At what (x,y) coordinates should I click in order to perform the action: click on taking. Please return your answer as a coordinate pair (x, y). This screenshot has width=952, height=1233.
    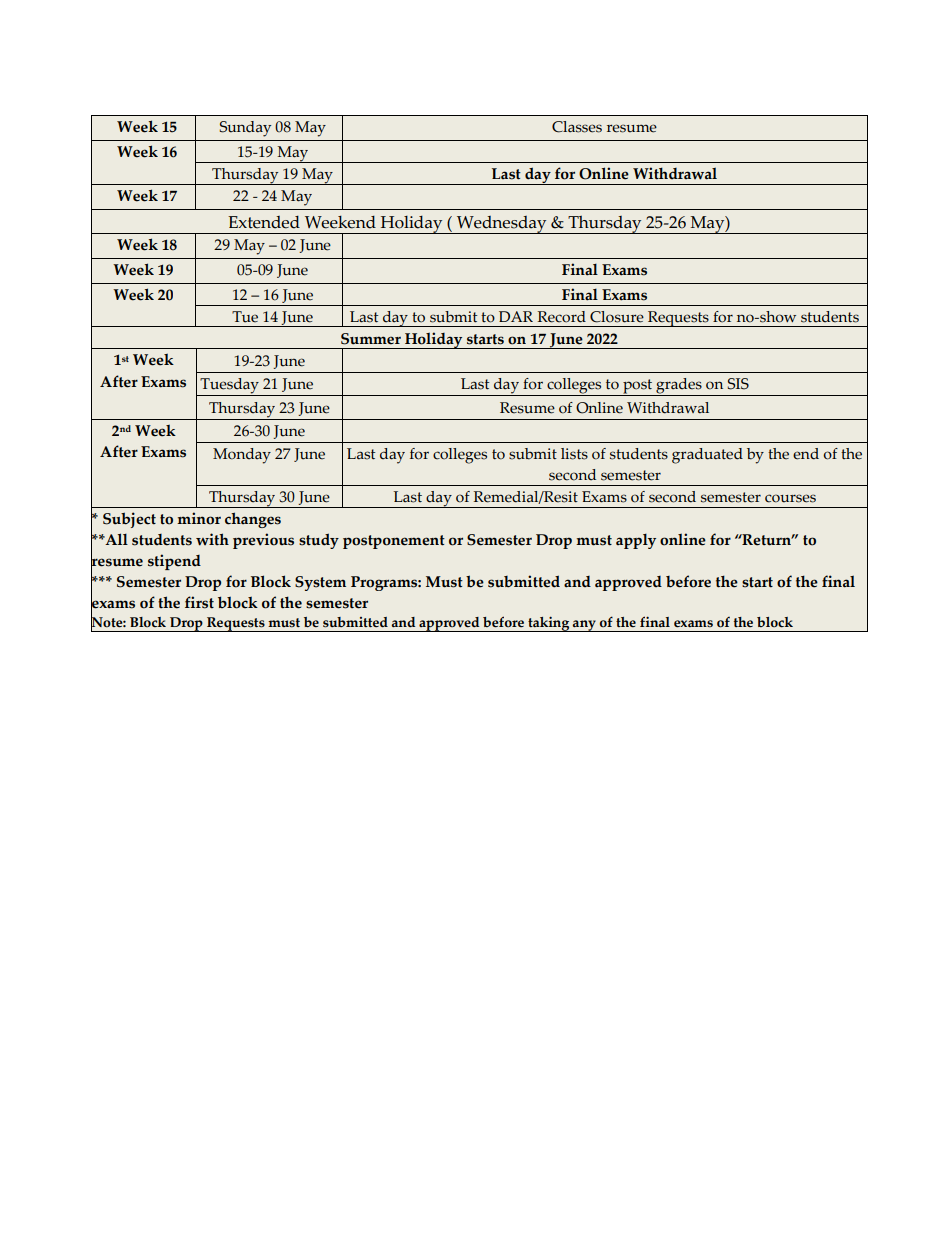
    Looking at the image, I should click on (549, 624).
